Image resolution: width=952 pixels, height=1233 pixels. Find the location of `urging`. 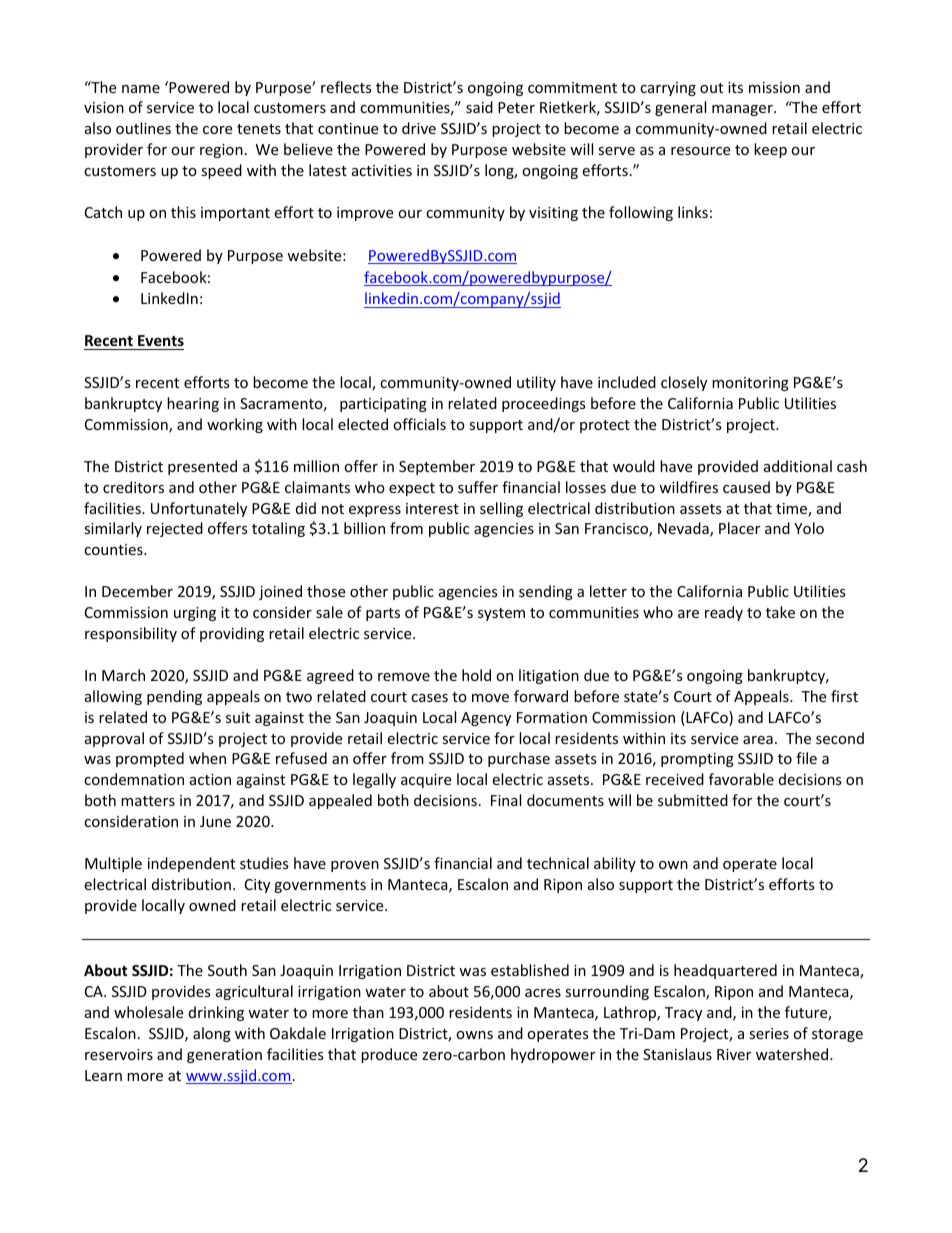

urging is located at coordinates (195, 614).
